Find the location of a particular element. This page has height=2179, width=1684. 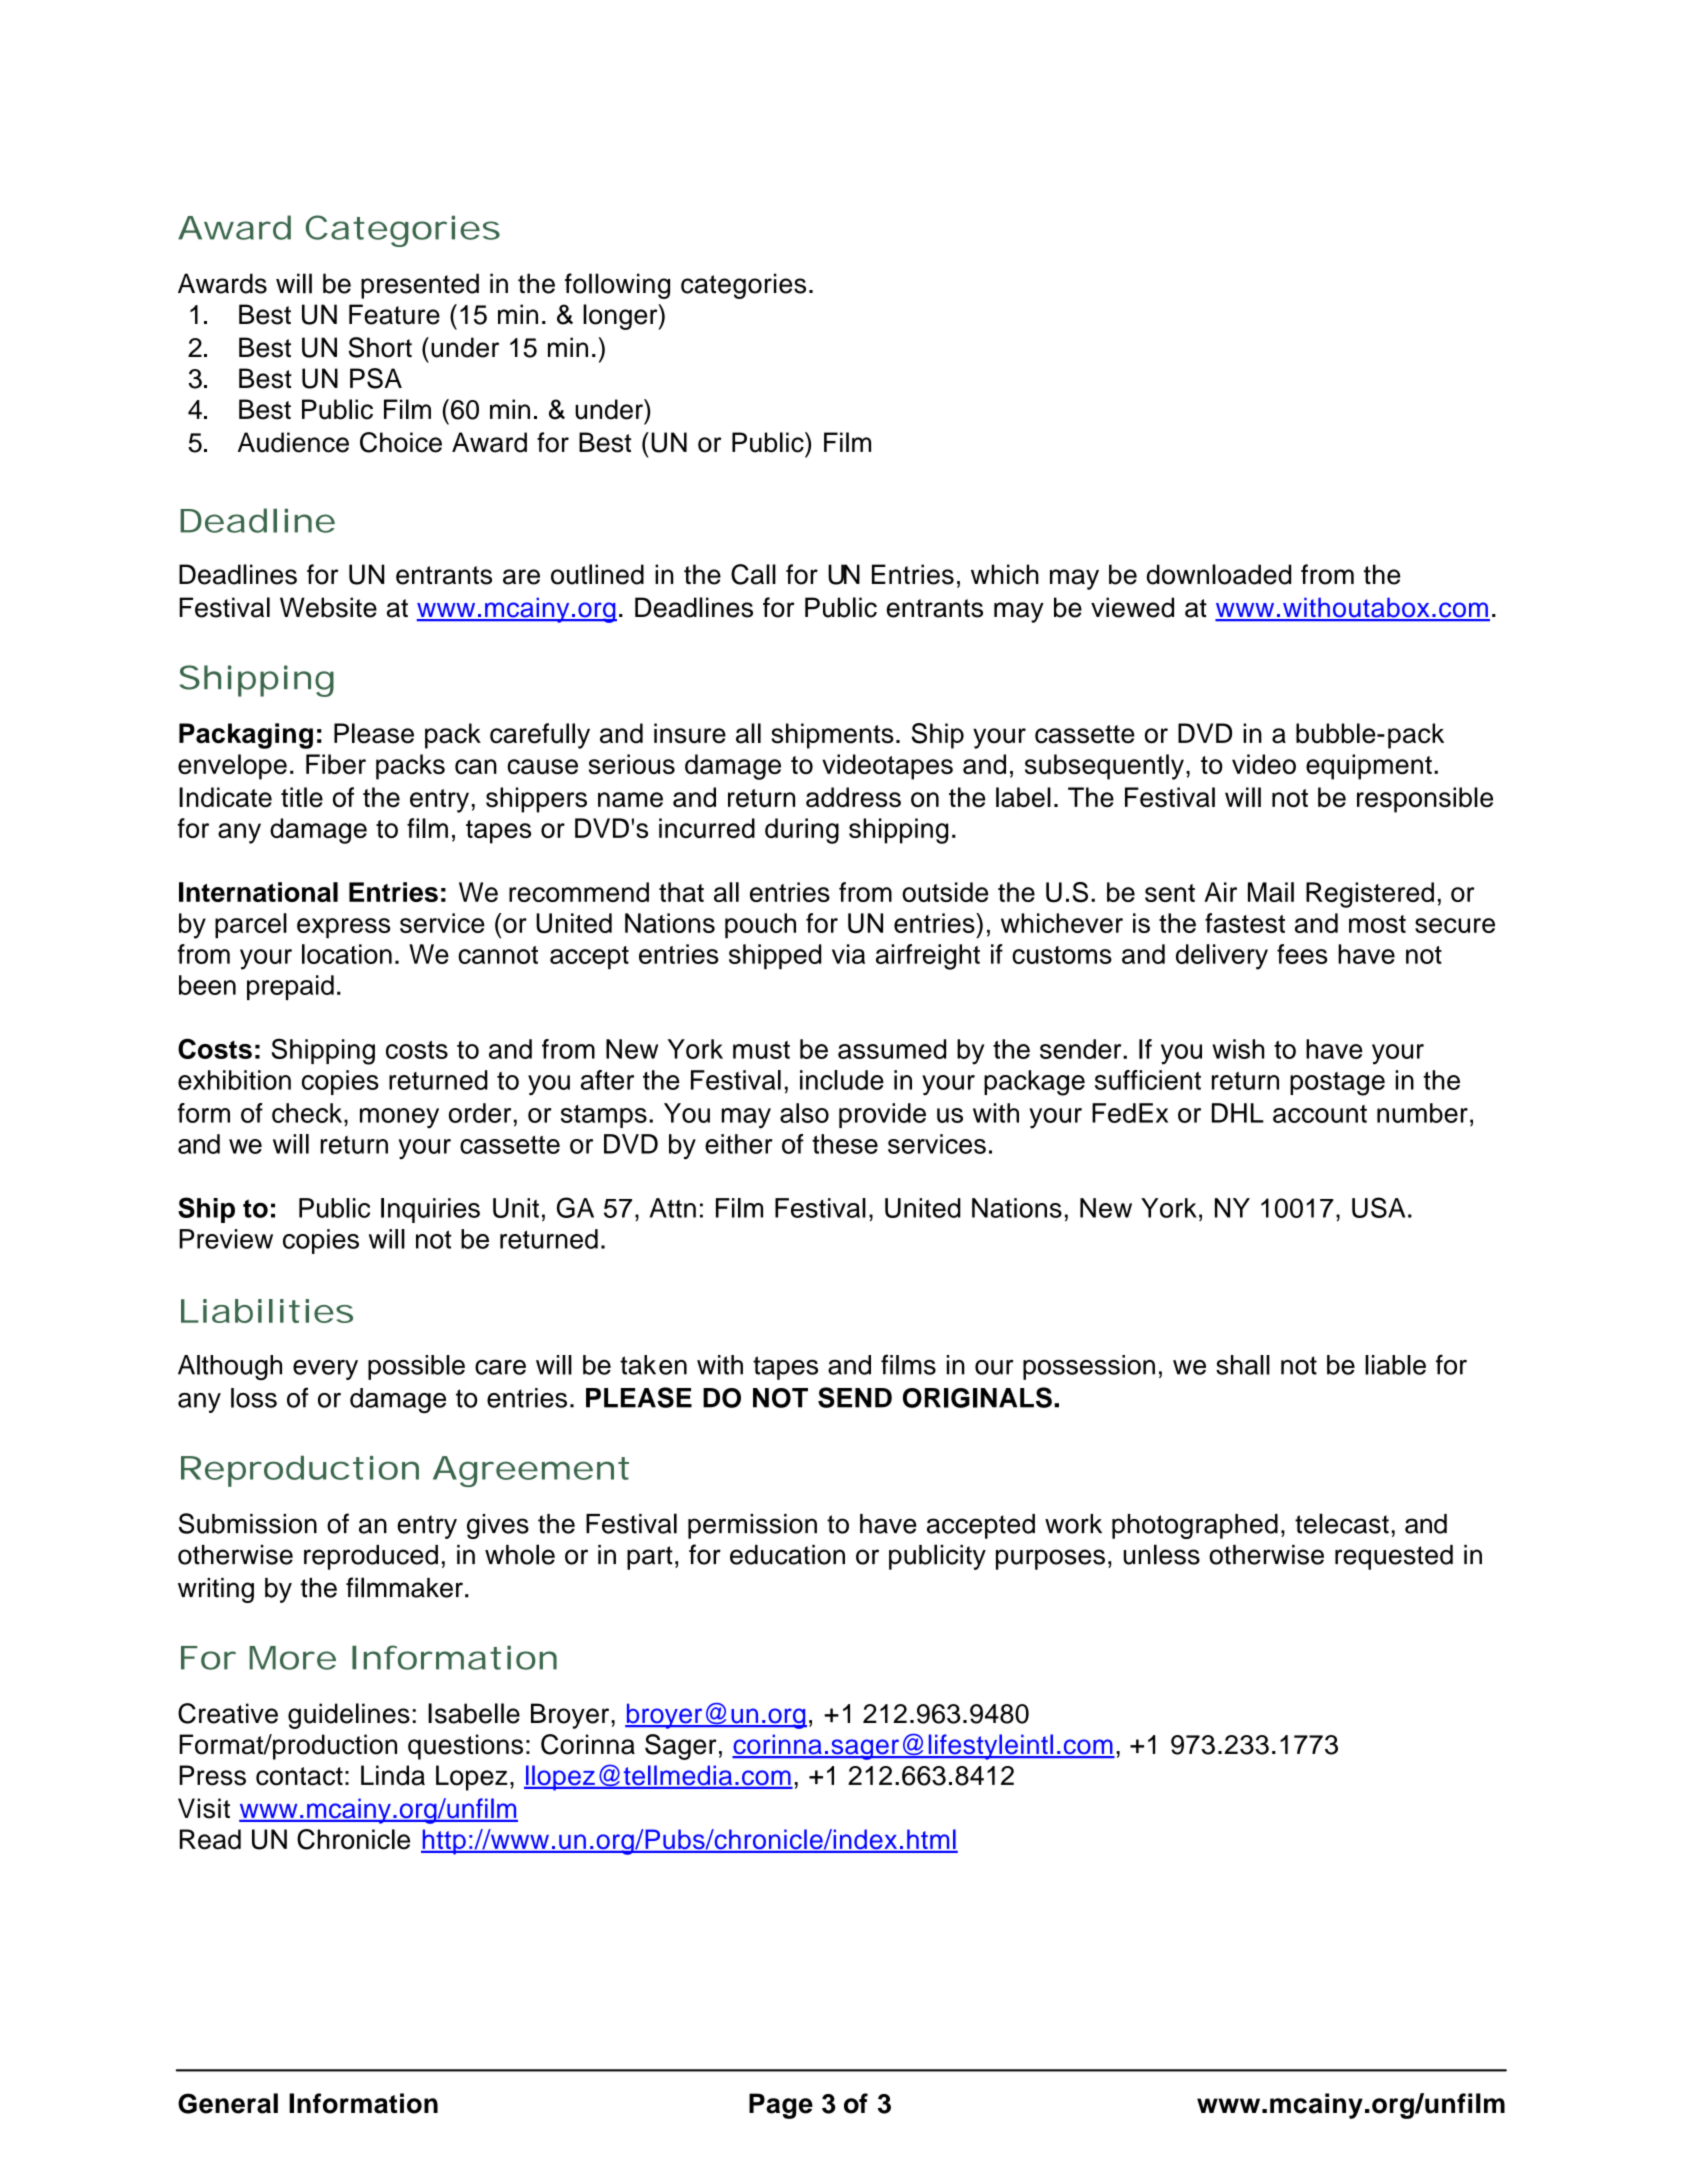

Short is located at coordinates (380, 347).
